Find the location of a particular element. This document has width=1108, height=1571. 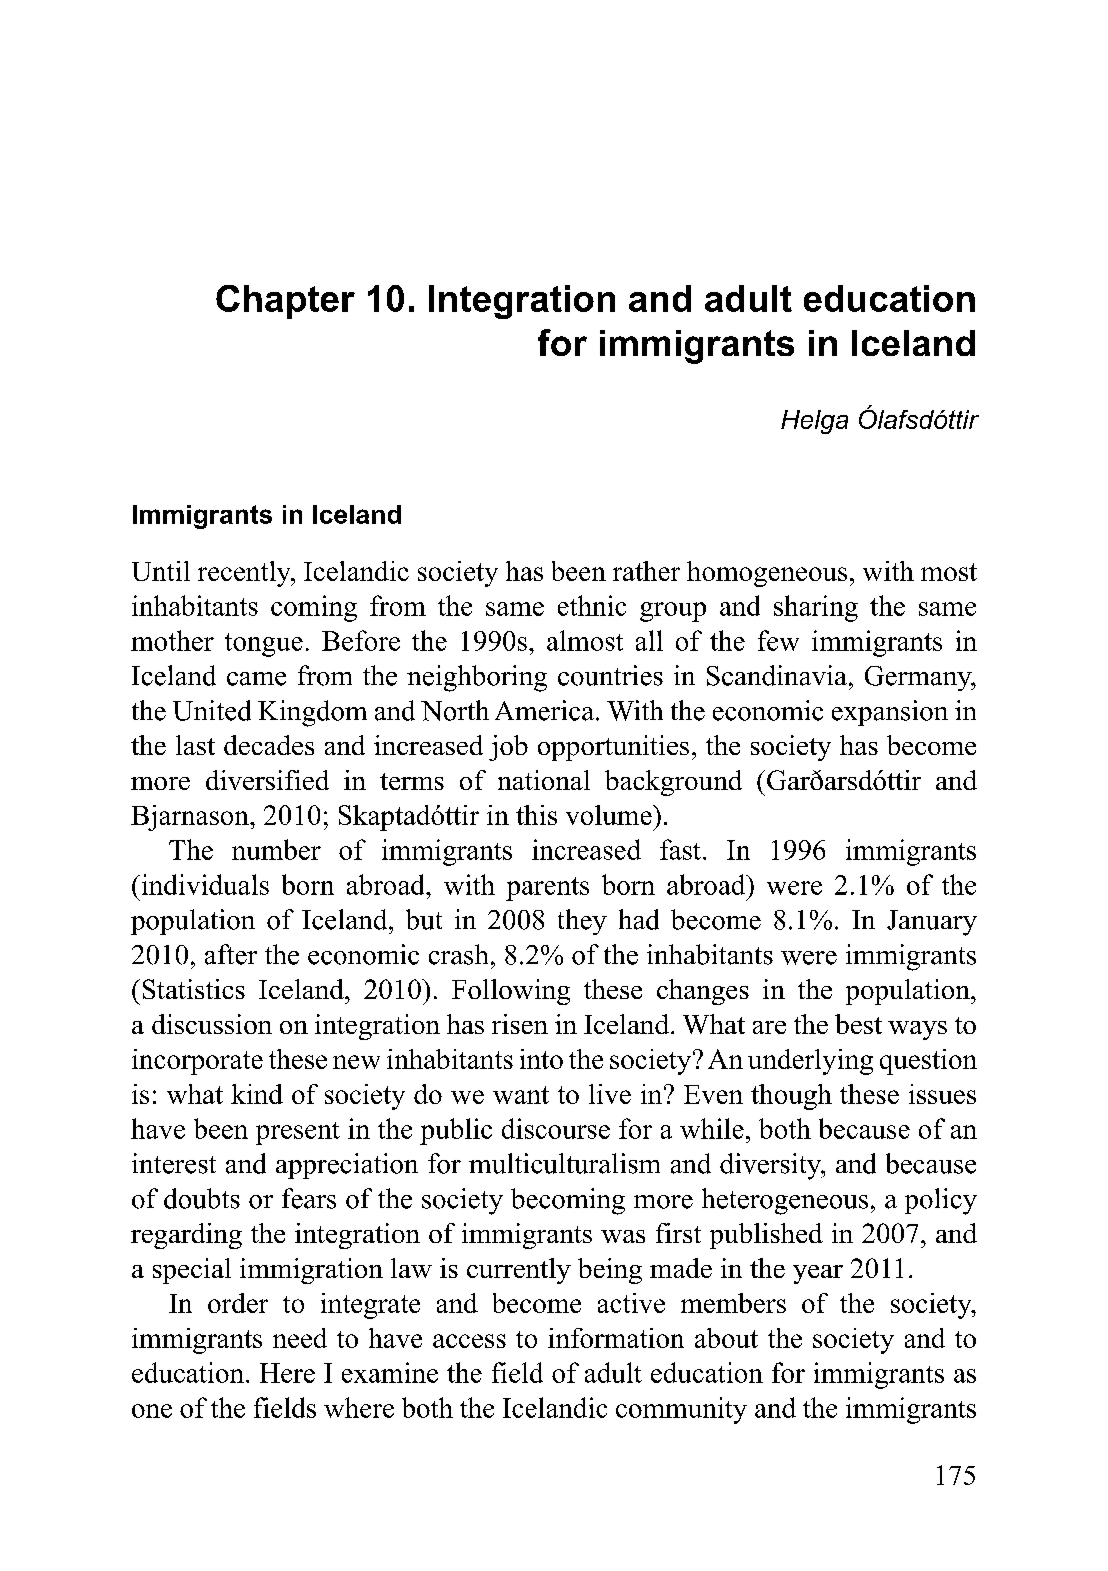

discussion is located at coordinates (212, 1024).
